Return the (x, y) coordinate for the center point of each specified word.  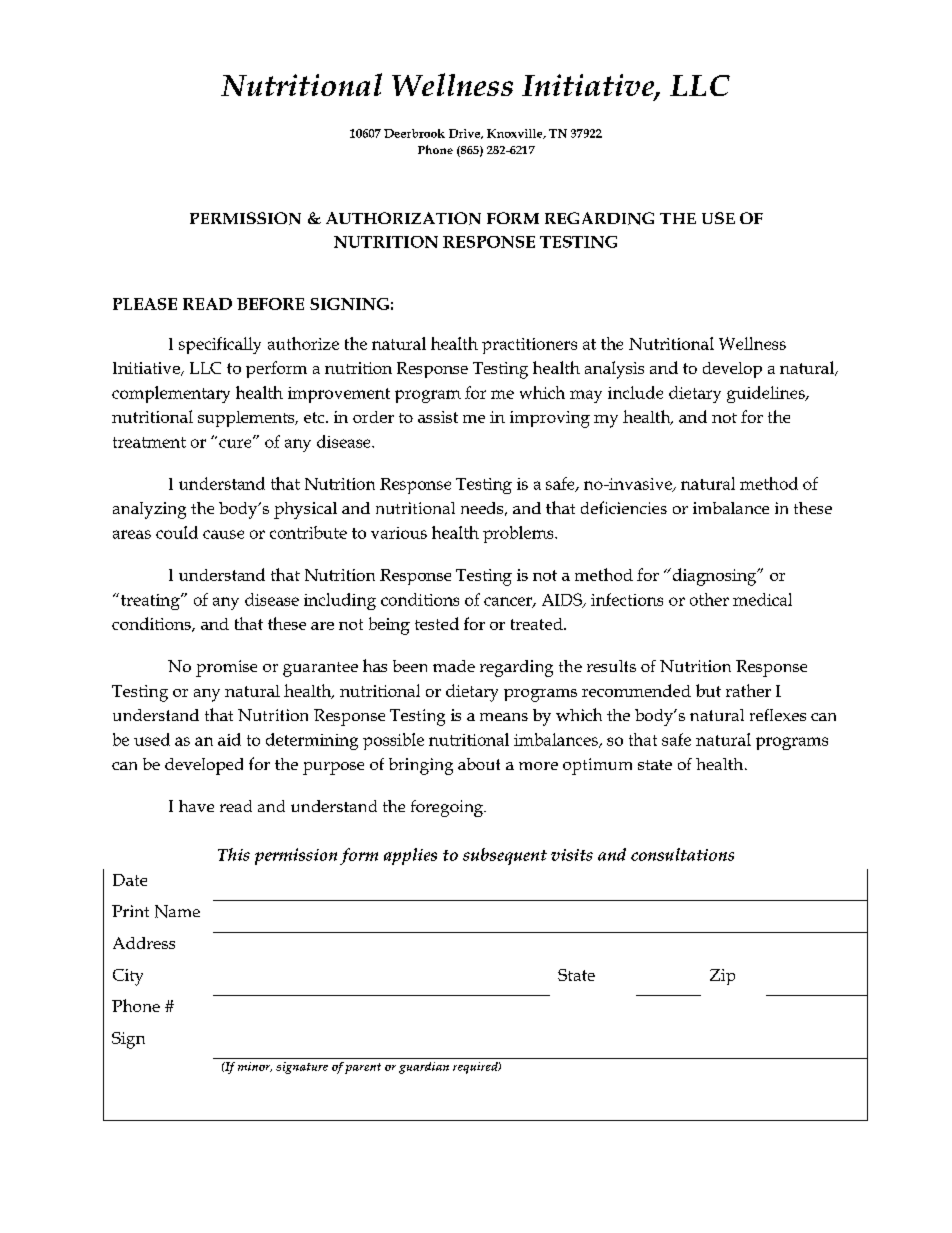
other (709, 599)
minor (255, 1067)
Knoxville (516, 134)
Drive (465, 134)
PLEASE (145, 304)
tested (437, 623)
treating (151, 602)
